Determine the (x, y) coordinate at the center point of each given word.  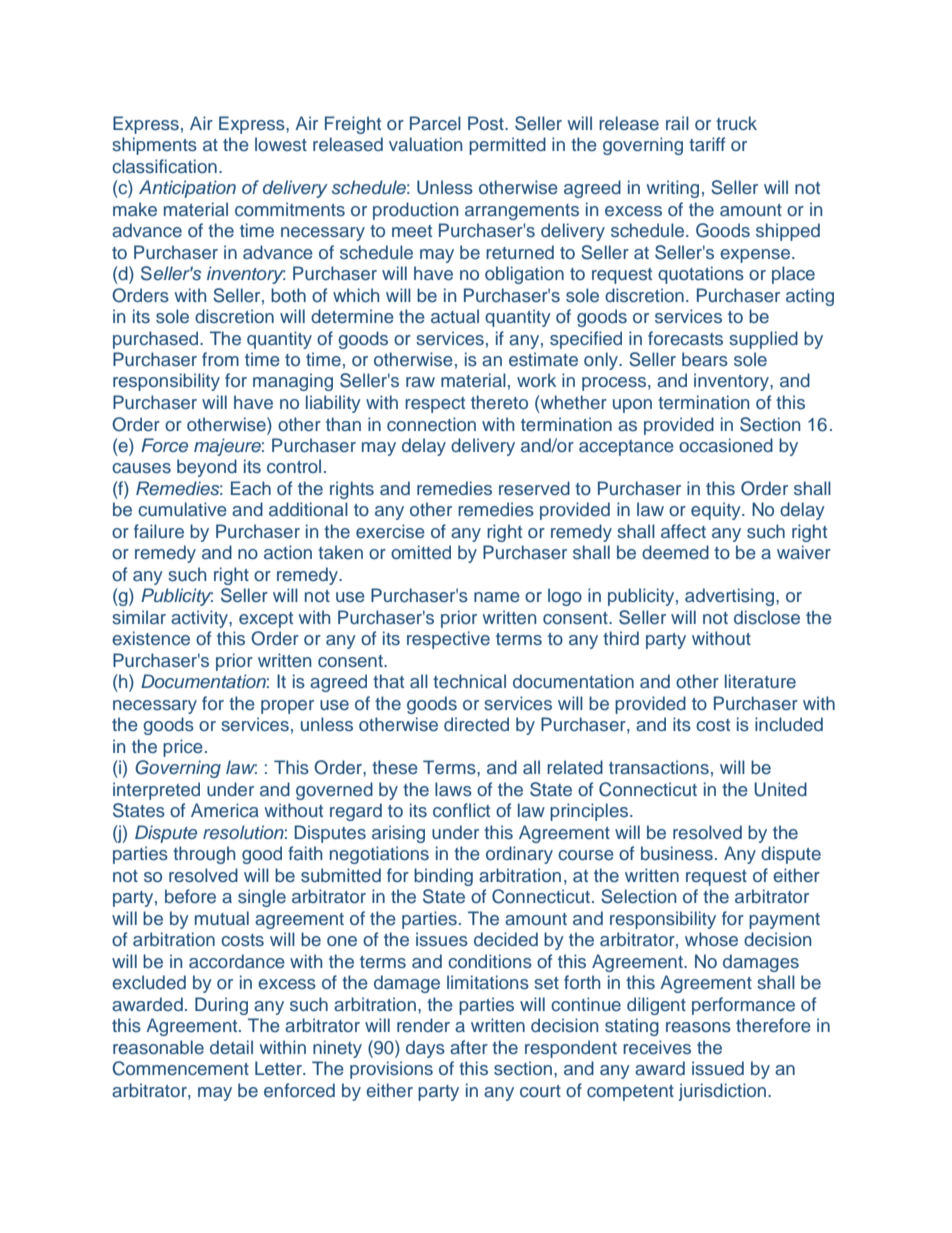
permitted (507, 146)
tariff (707, 144)
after (469, 1047)
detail (231, 1047)
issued (718, 1068)
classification (164, 166)
